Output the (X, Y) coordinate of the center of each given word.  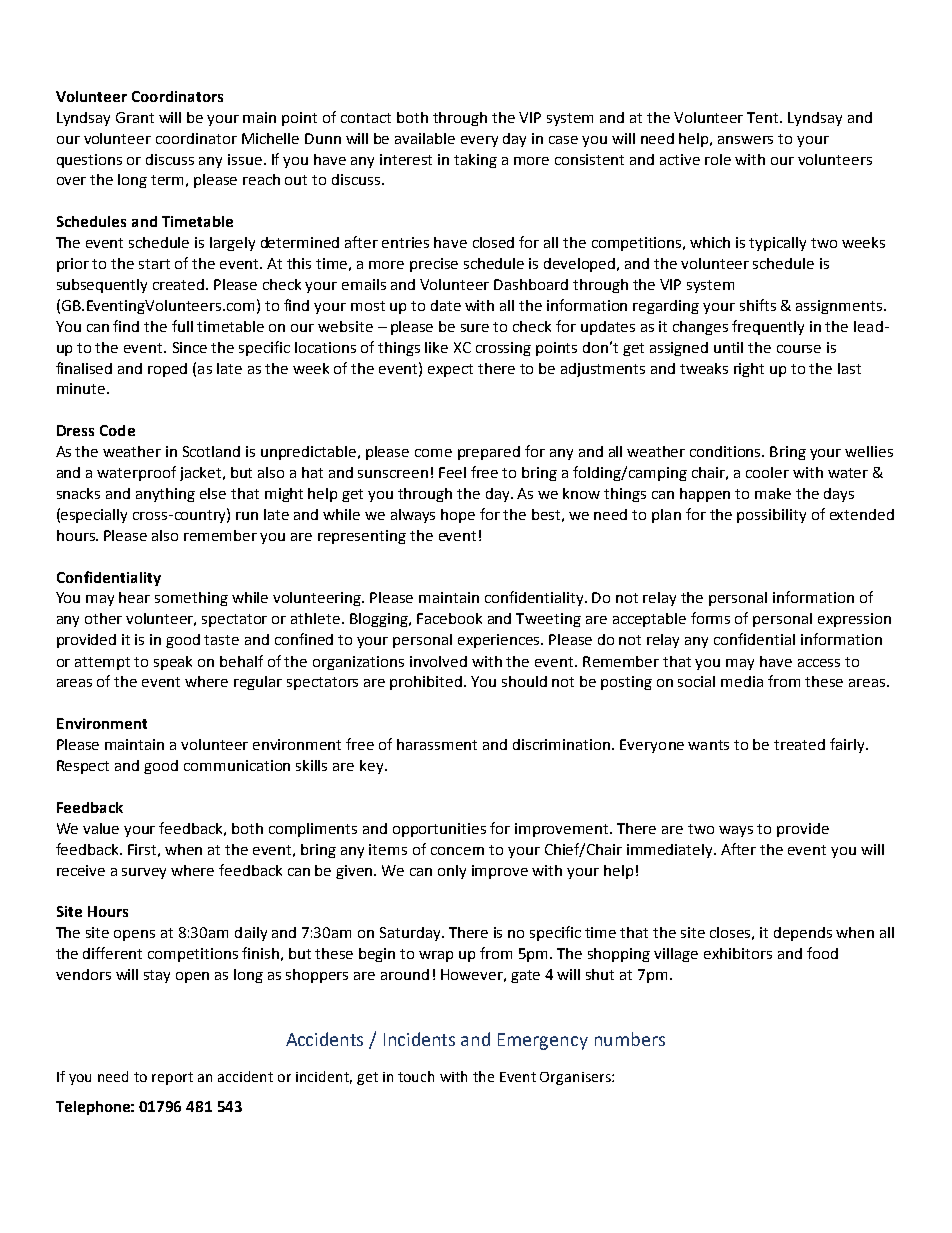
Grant (135, 117)
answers (745, 140)
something (191, 599)
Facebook (449, 618)
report (172, 1078)
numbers (630, 1039)
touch (416, 1076)
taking (475, 161)
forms (710, 618)
